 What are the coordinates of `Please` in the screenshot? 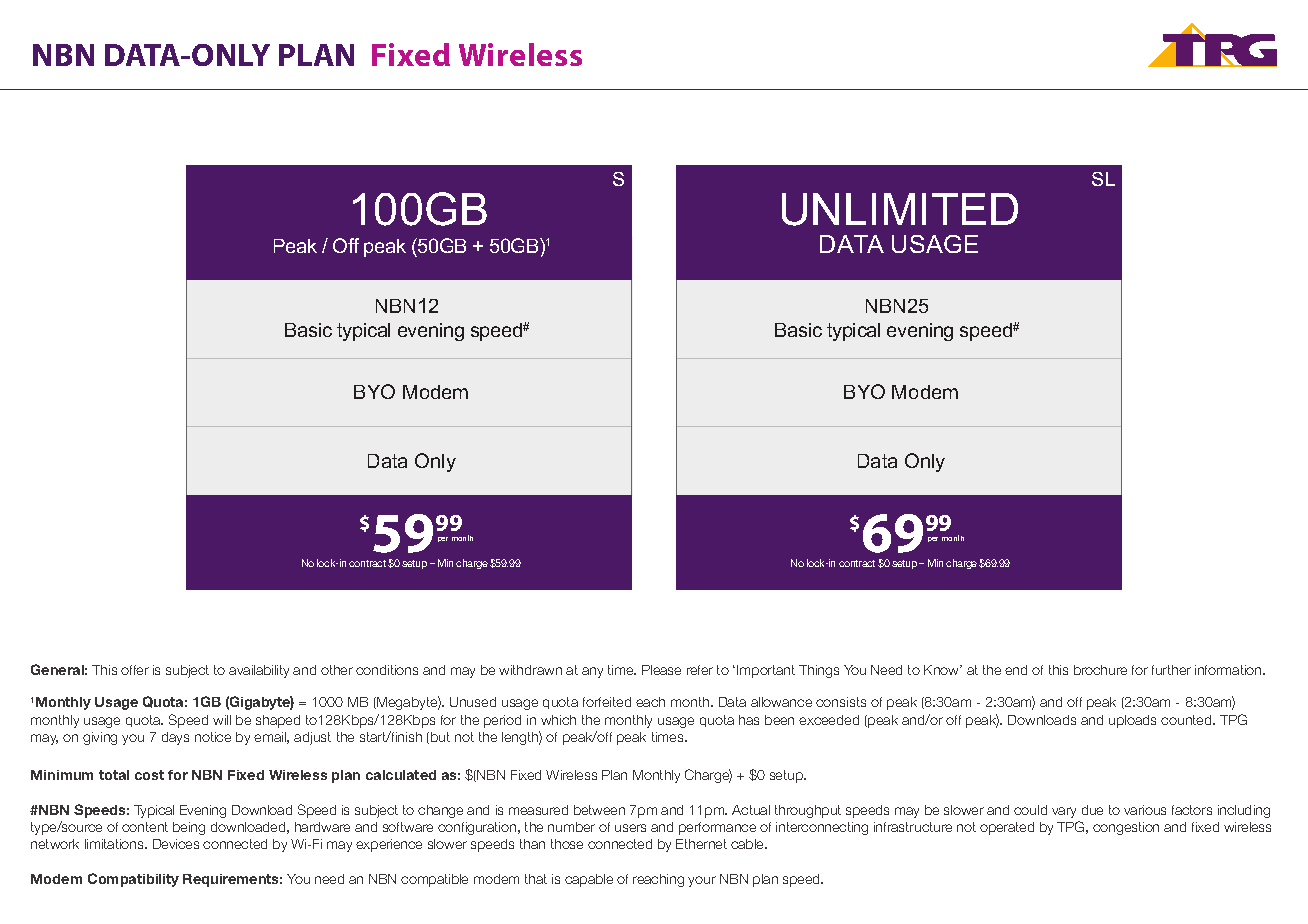 It's located at (661, 670).
